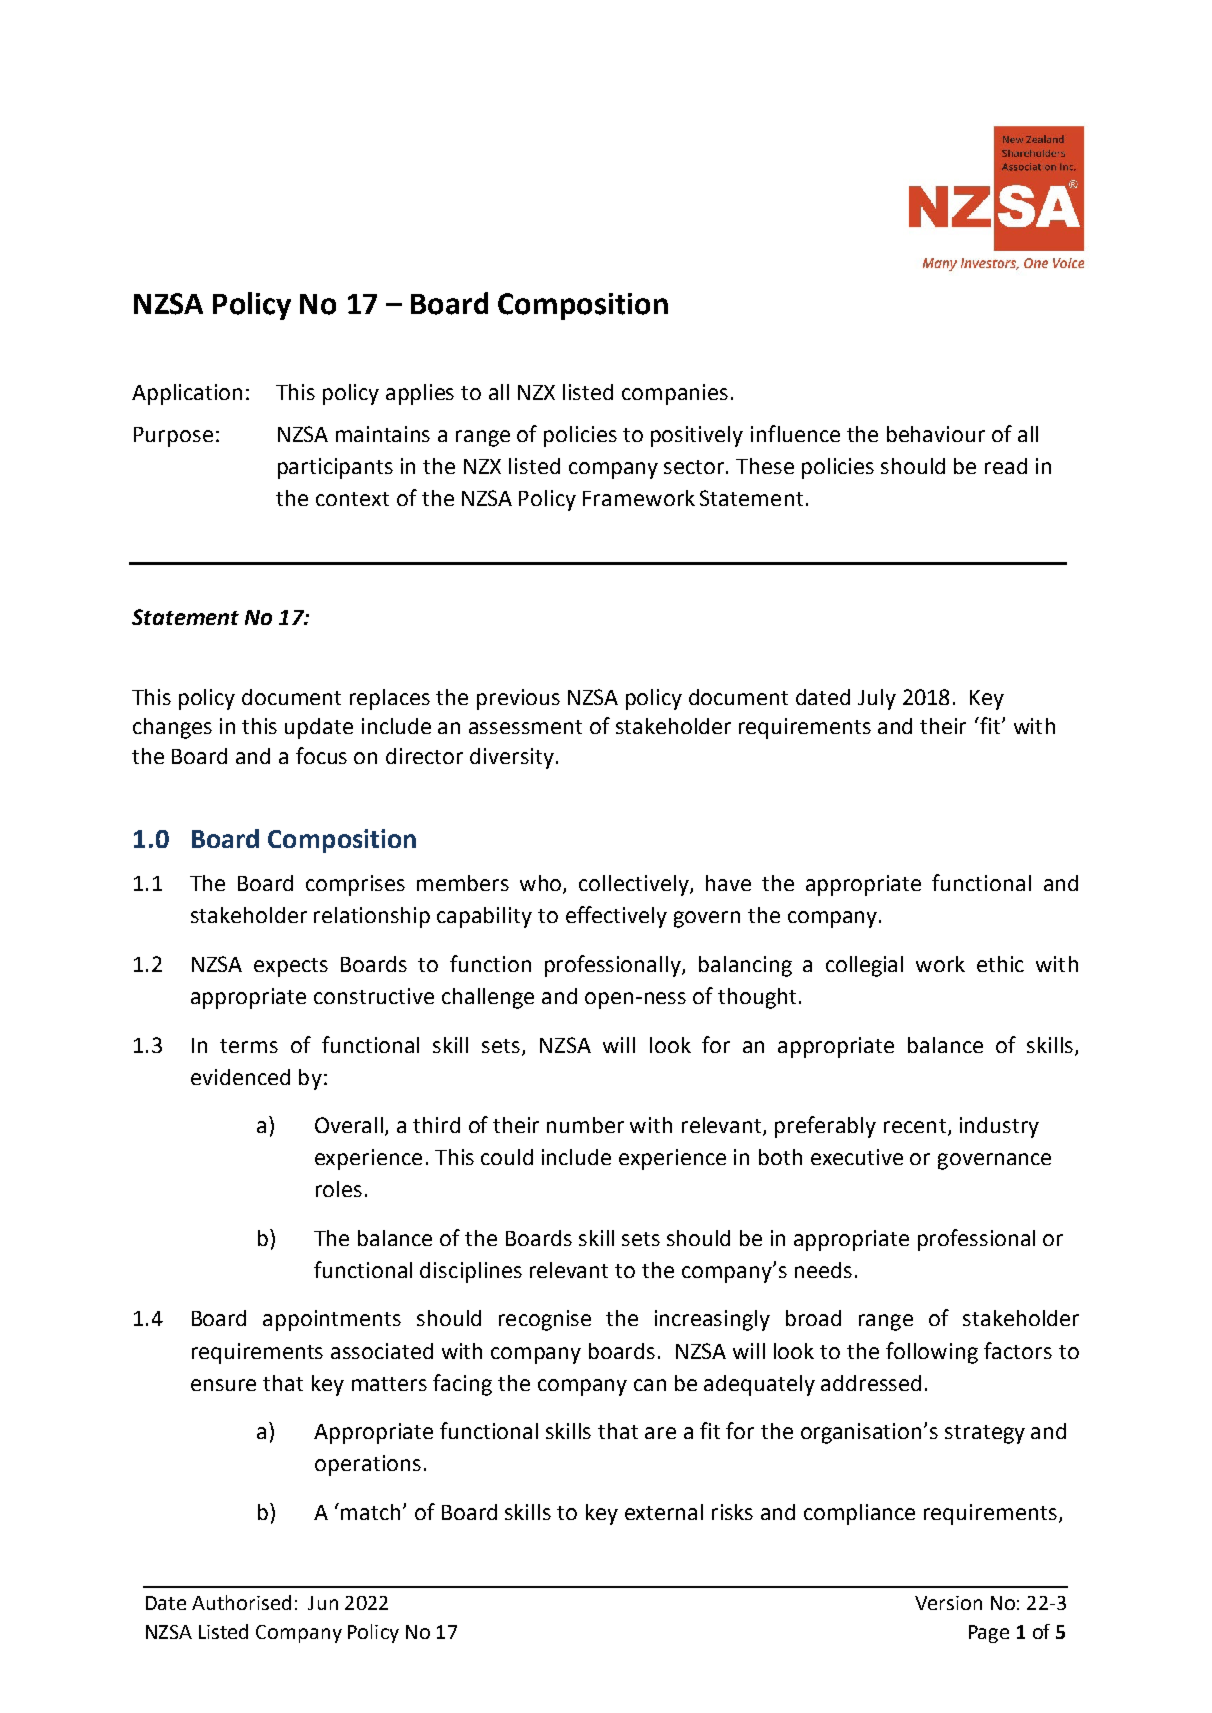 The image size is (1212, 1713). I want to click on behaviour, so click(936, 434).
